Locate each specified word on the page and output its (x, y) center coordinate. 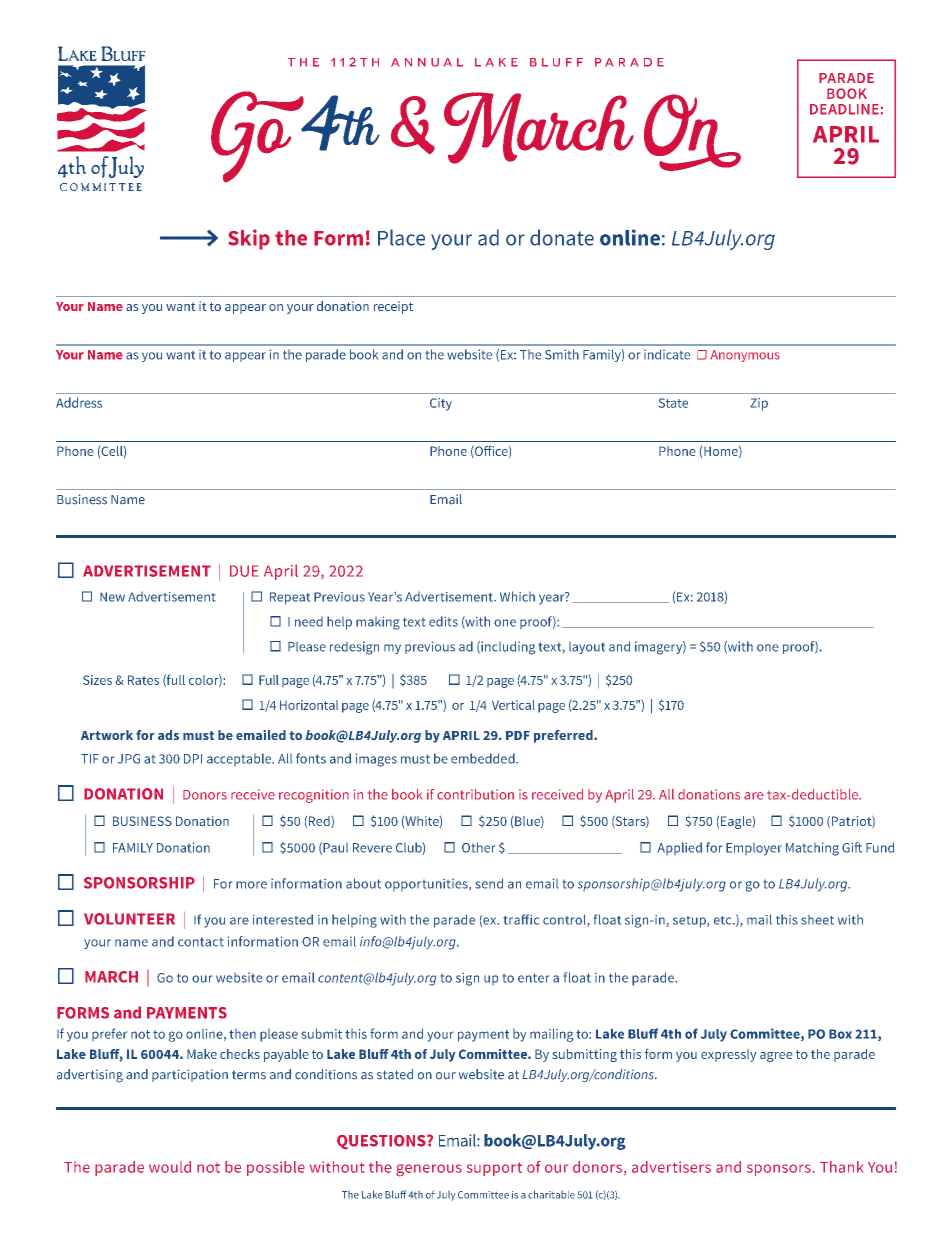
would (170, 1167)
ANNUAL (427, 62)
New (112, 597)
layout (587, 648)
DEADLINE (844, 109)
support (494, 1169)
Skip (249, 239)
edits (443, 621)
